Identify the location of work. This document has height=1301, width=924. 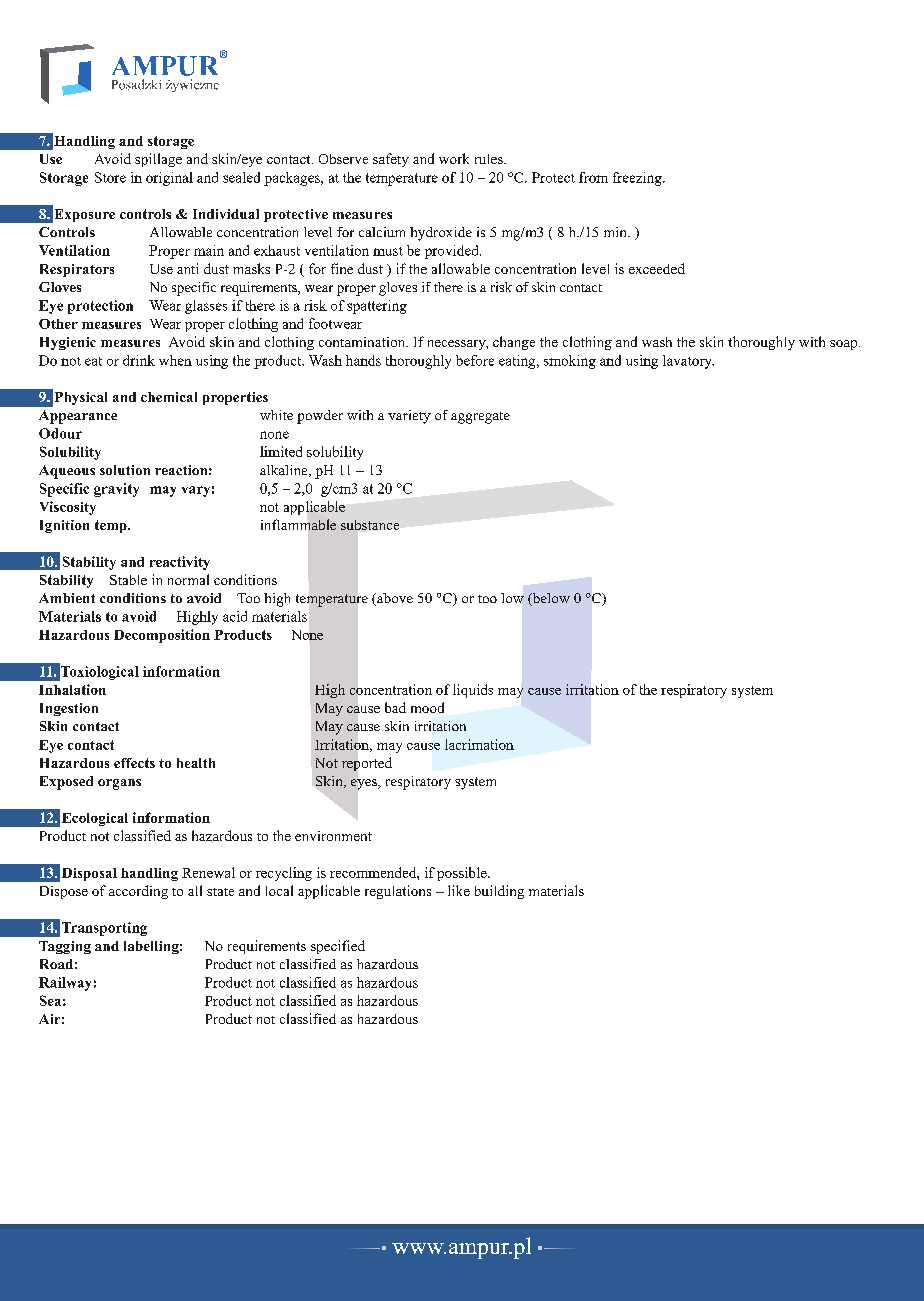
(454, 158).
